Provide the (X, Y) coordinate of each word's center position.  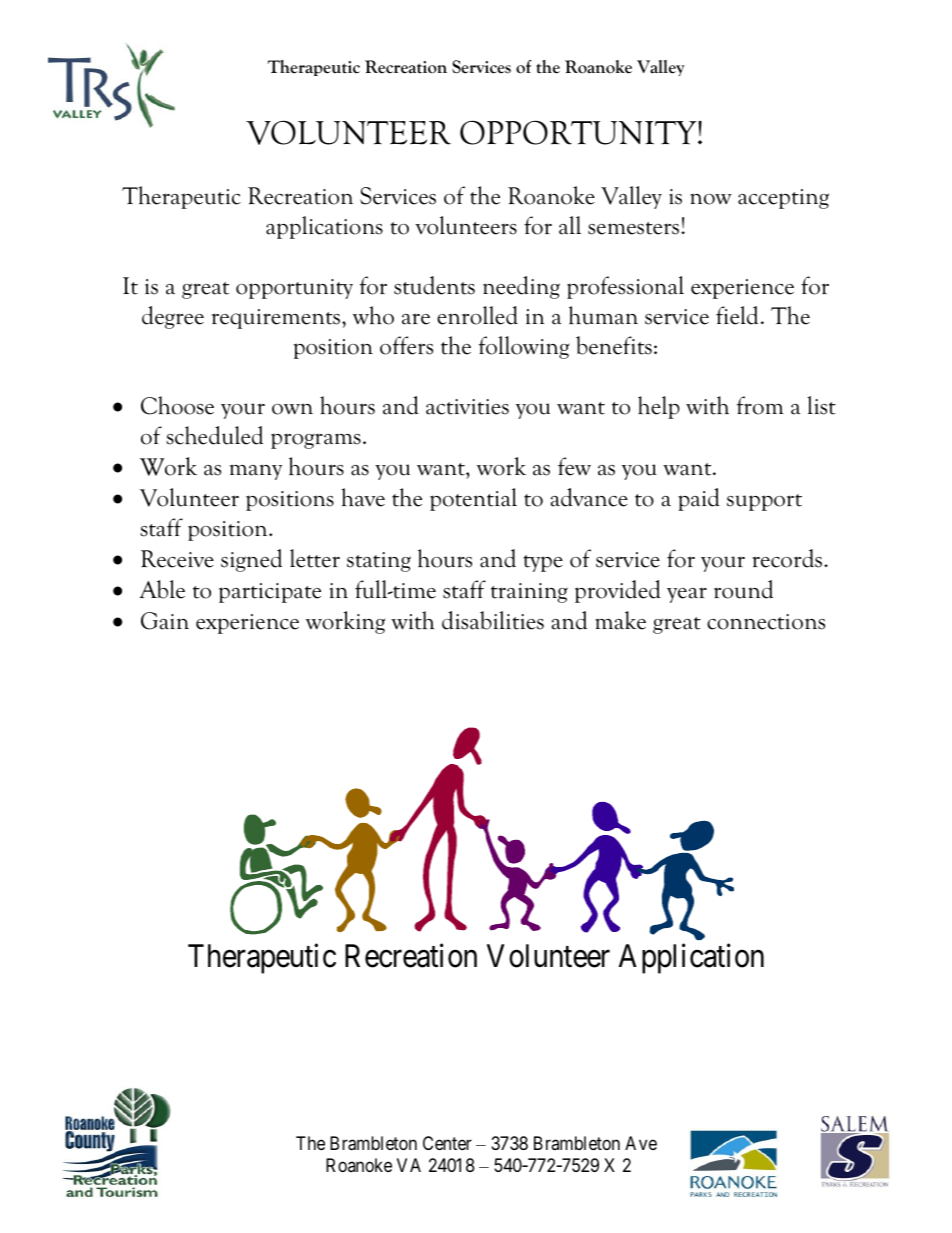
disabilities (493, 620)
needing (521, 287)
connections (766, 622)
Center (447, 1143)
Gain (165, 621)
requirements (276, 319)
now (711, 199)
